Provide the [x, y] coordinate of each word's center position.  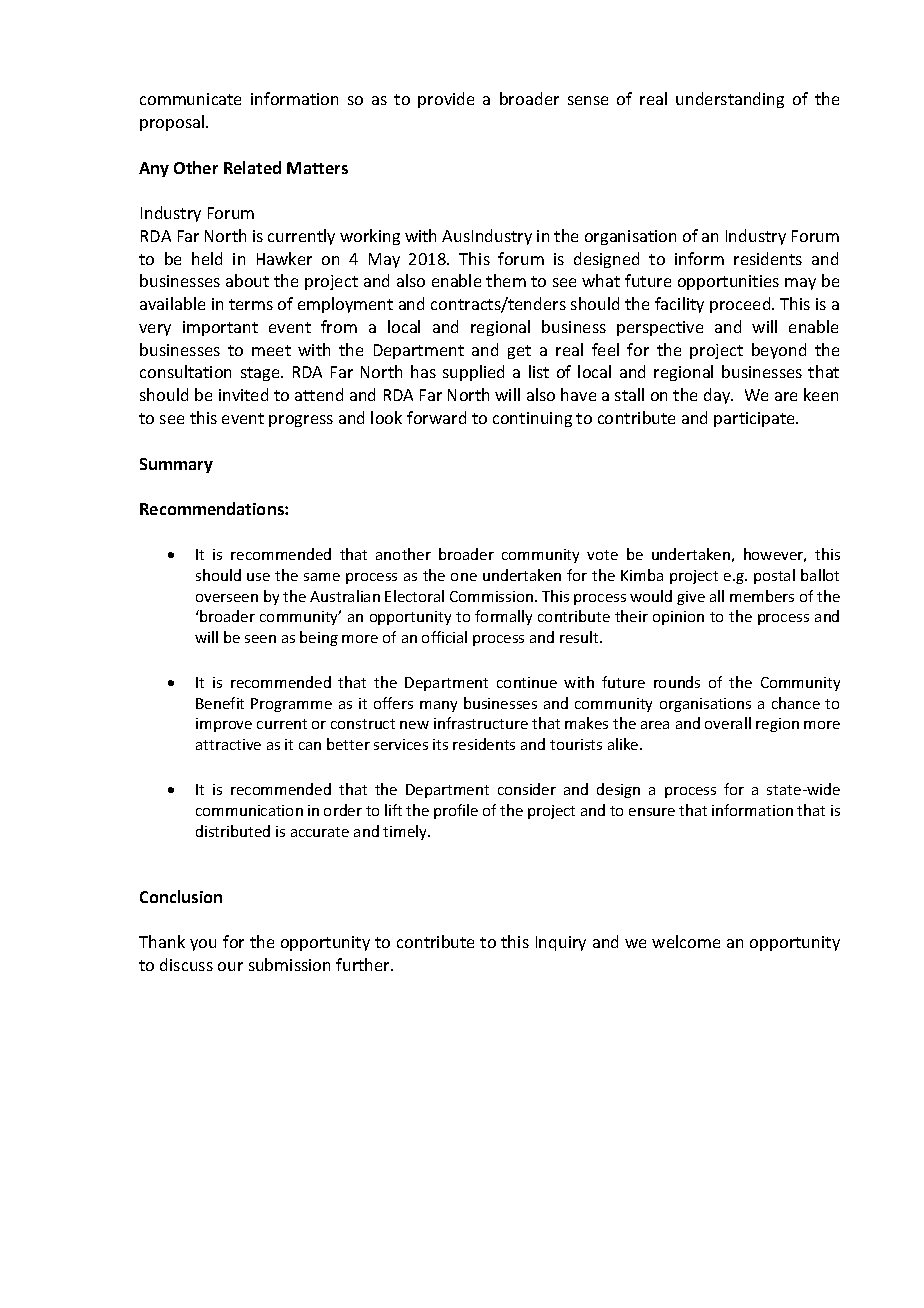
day [718, 396]
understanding [730, 100]
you [203, 945]
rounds [677, 682]
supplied [473, 373]
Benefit [220, 703]
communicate [190, 99]
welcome [686, 941]
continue [527, 682]
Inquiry [561, 943]
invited [243, 394]
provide [446, 100]
